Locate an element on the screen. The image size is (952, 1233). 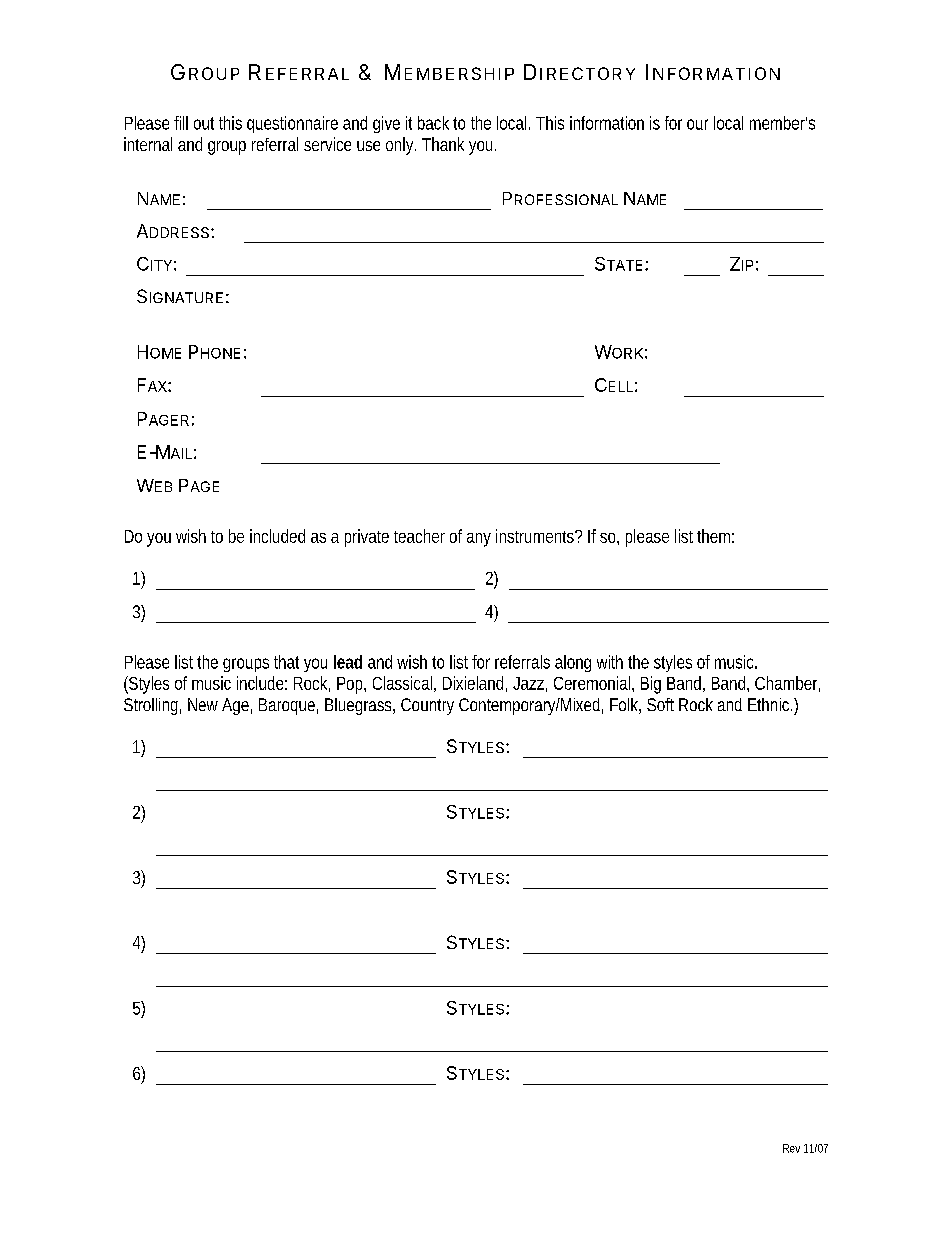
along is located at coordinates (573, 663).
